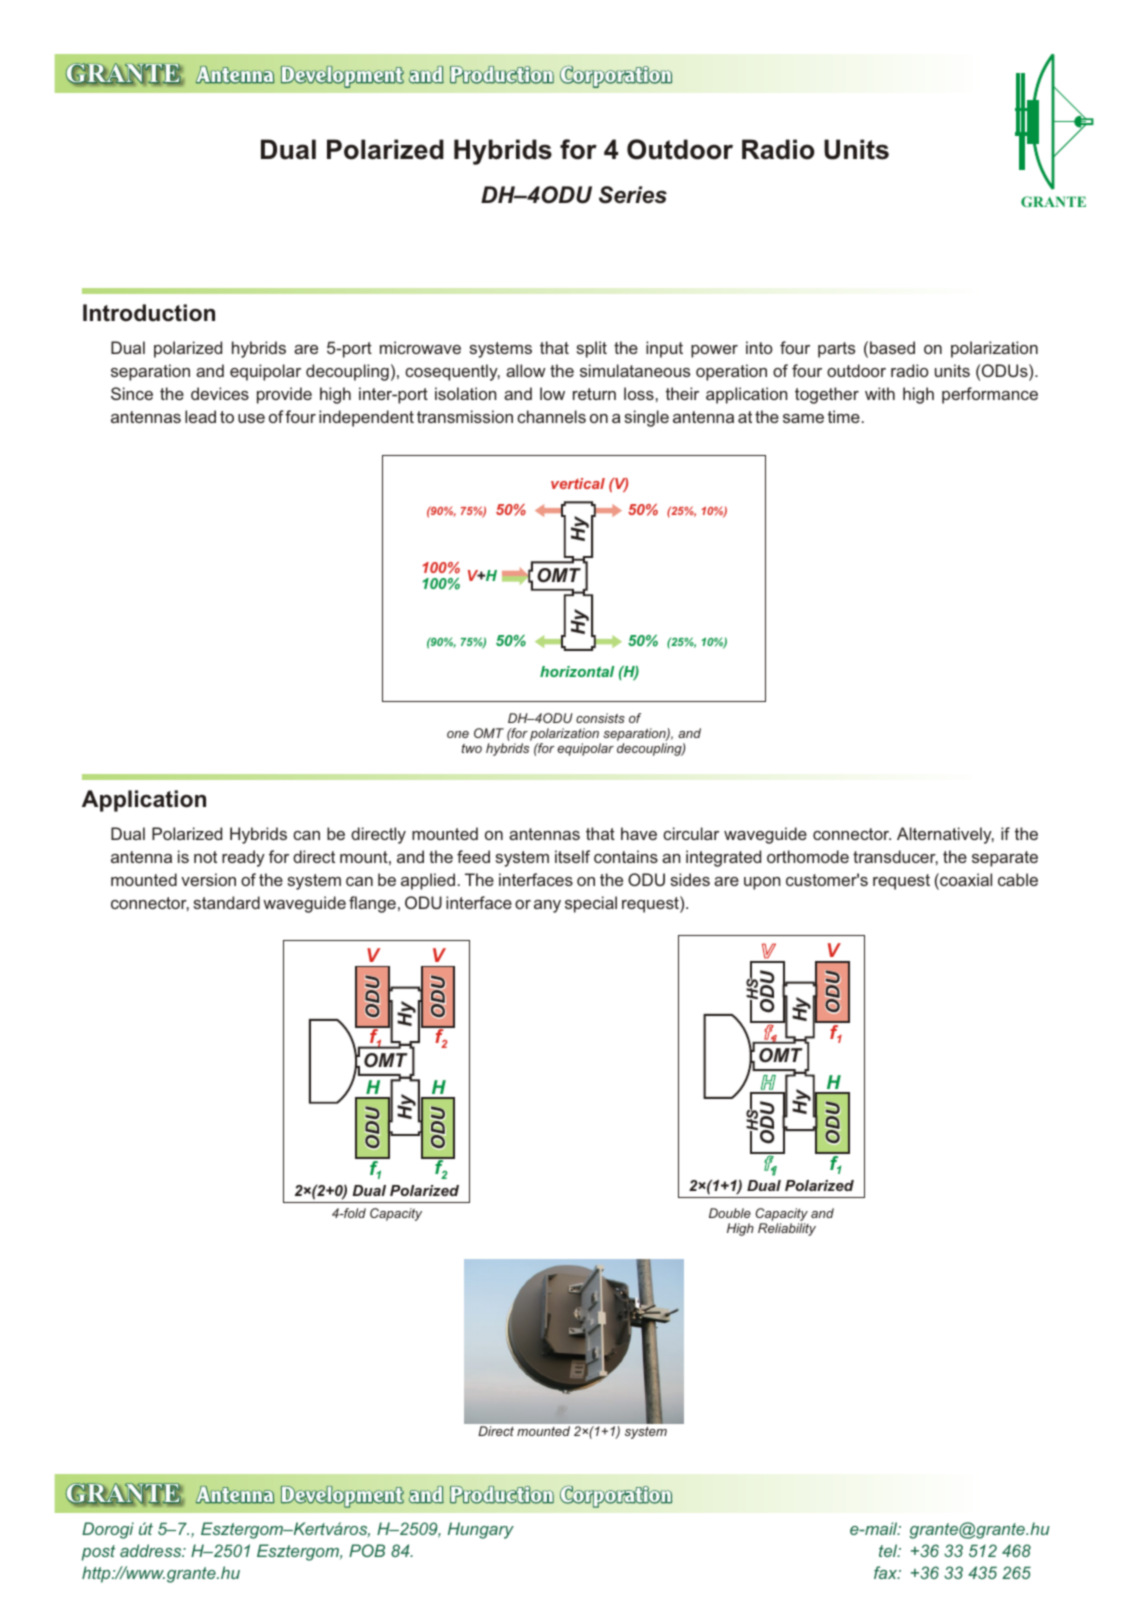 The width and height of the screenshot is (1147, 1622). I want to click on devices, so click(220, 393).
